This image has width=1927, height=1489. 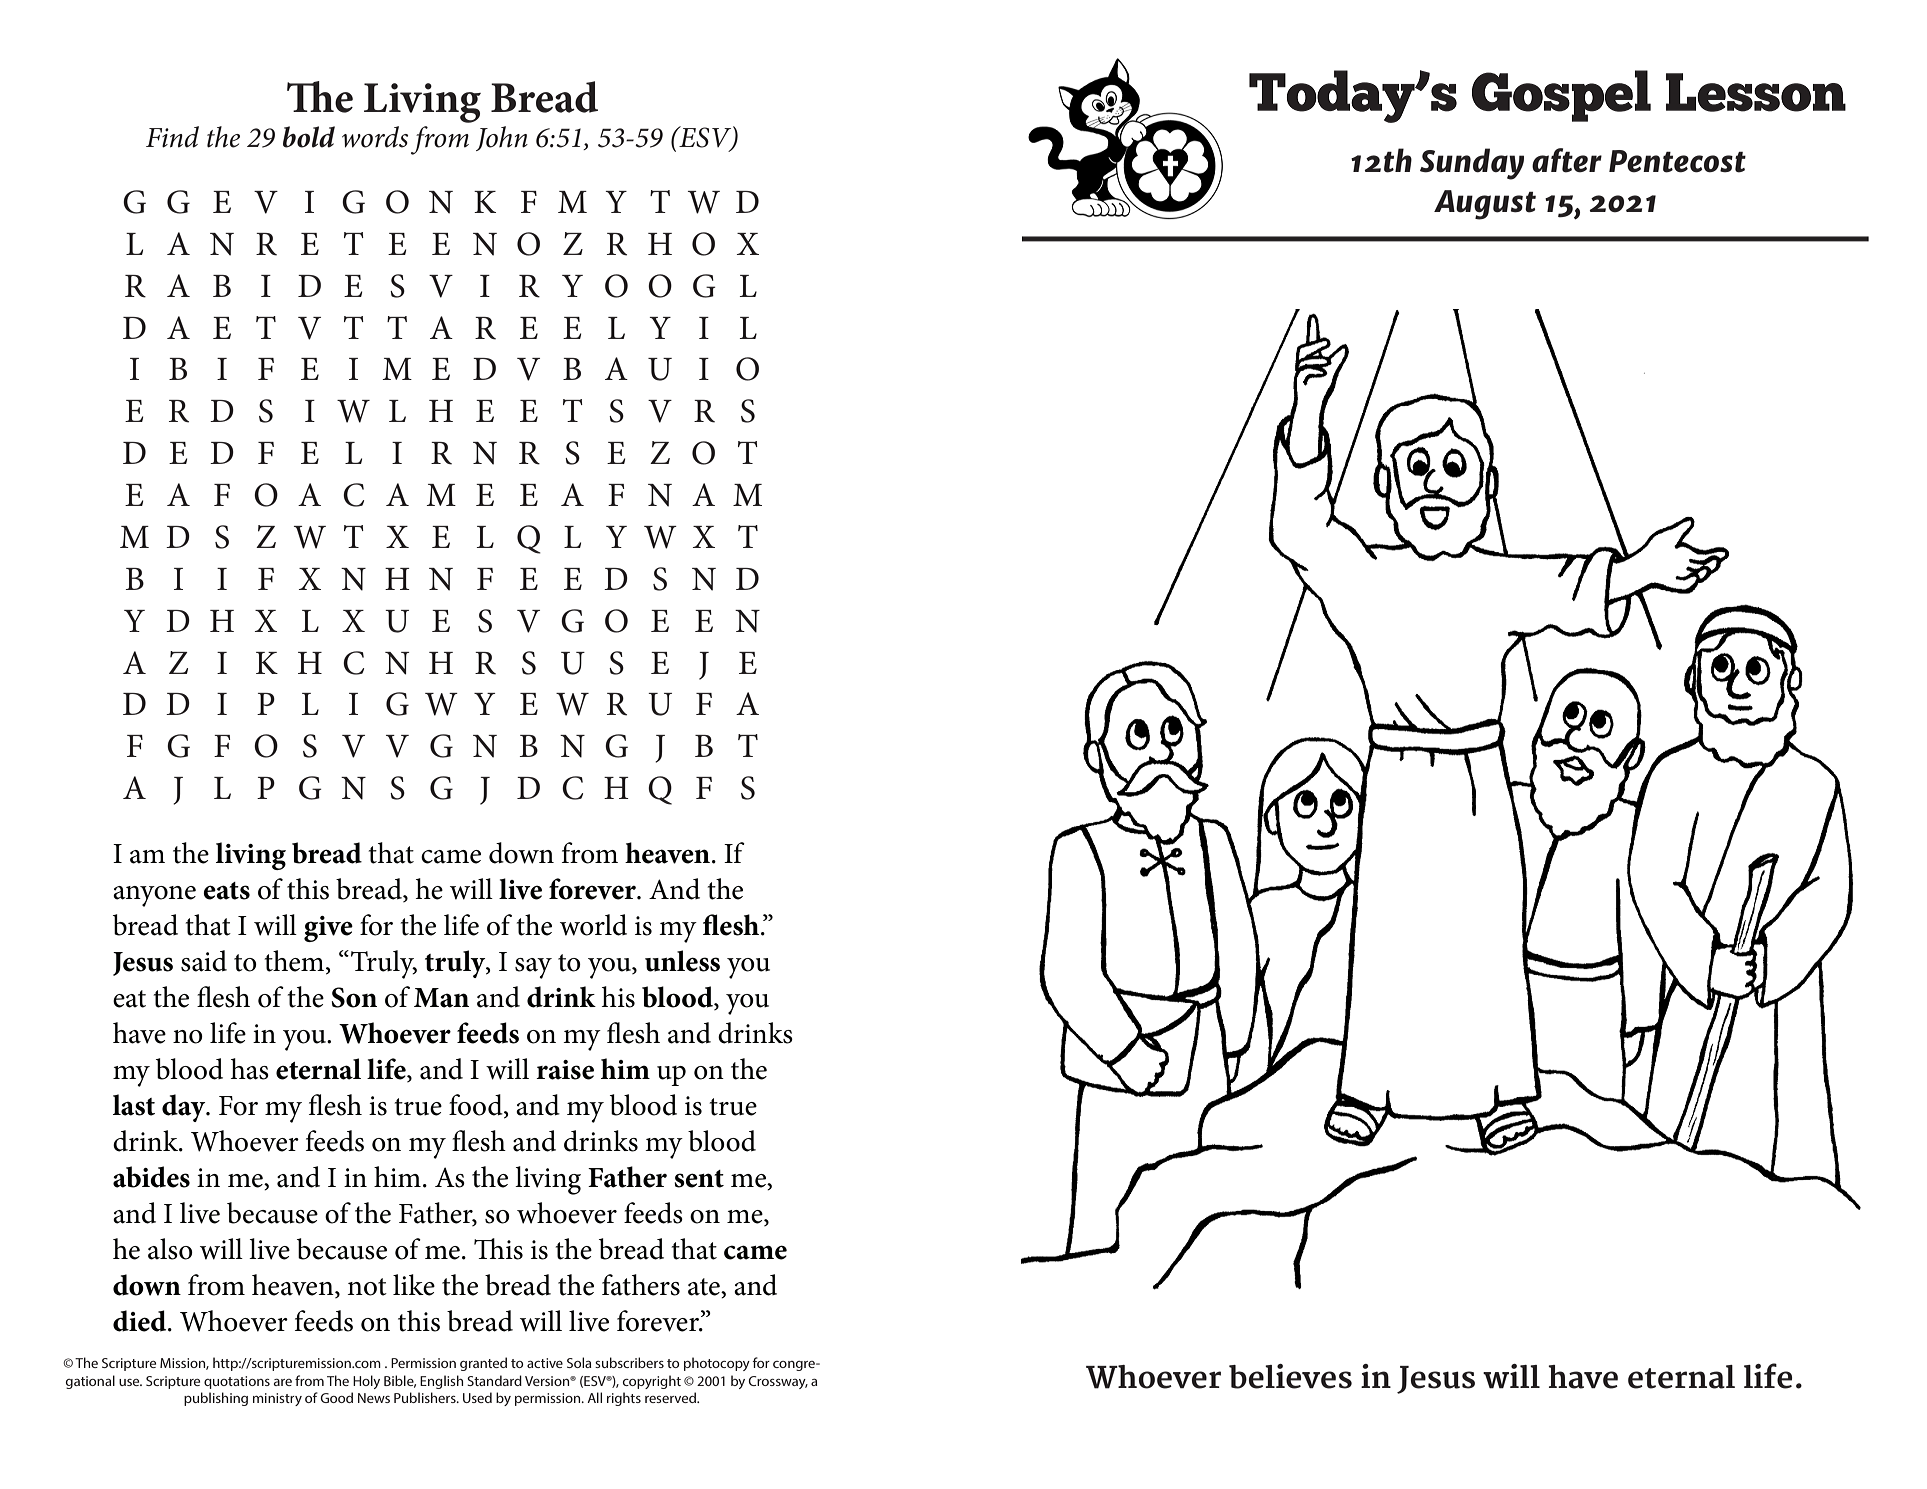 What do you see at coordinates (1290, 1376) in the image?
I see `believes` at bounding box center [1290, 1376].
